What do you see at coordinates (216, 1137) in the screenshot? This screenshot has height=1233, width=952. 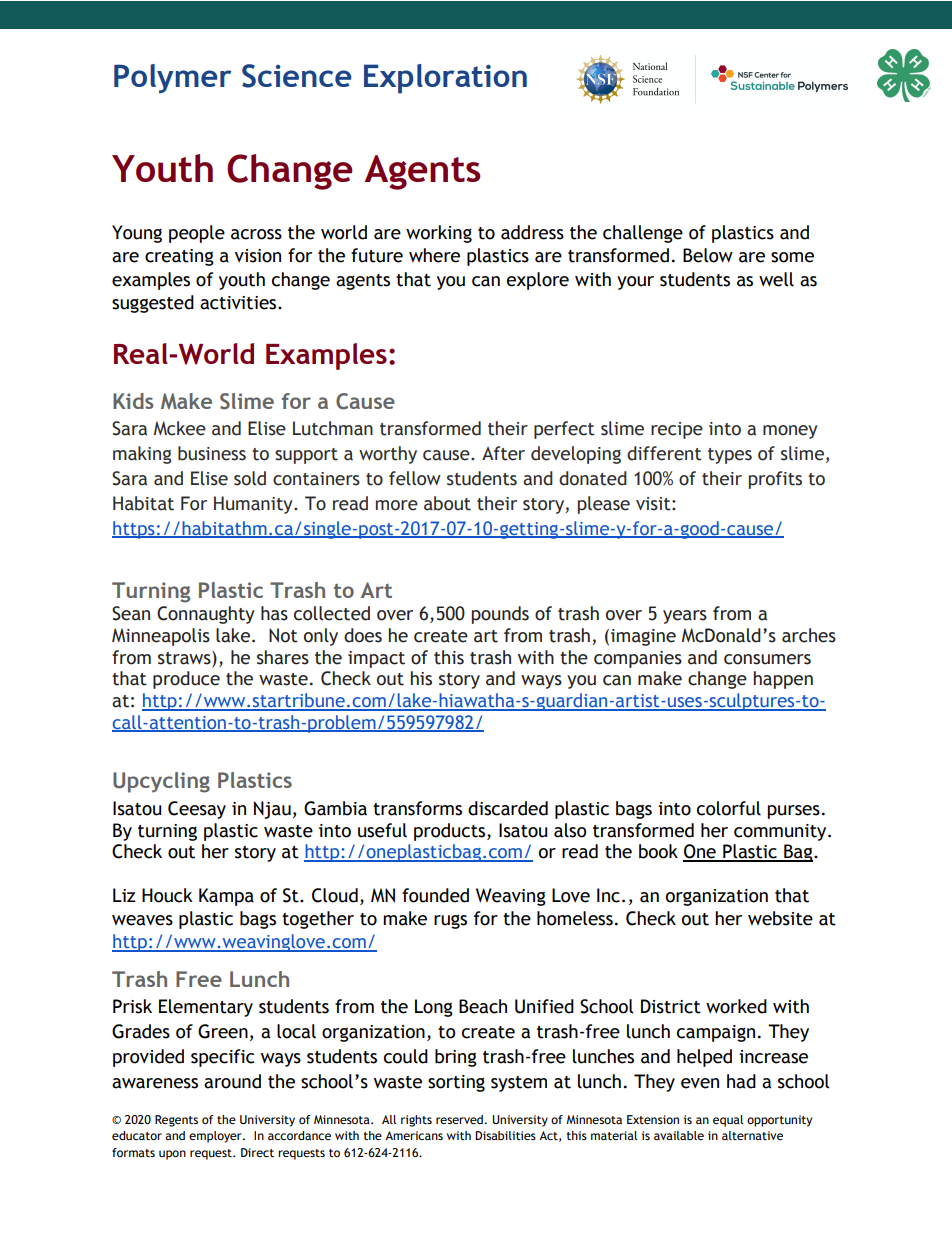 I see `employer` at bounding box center [216, 1137].
